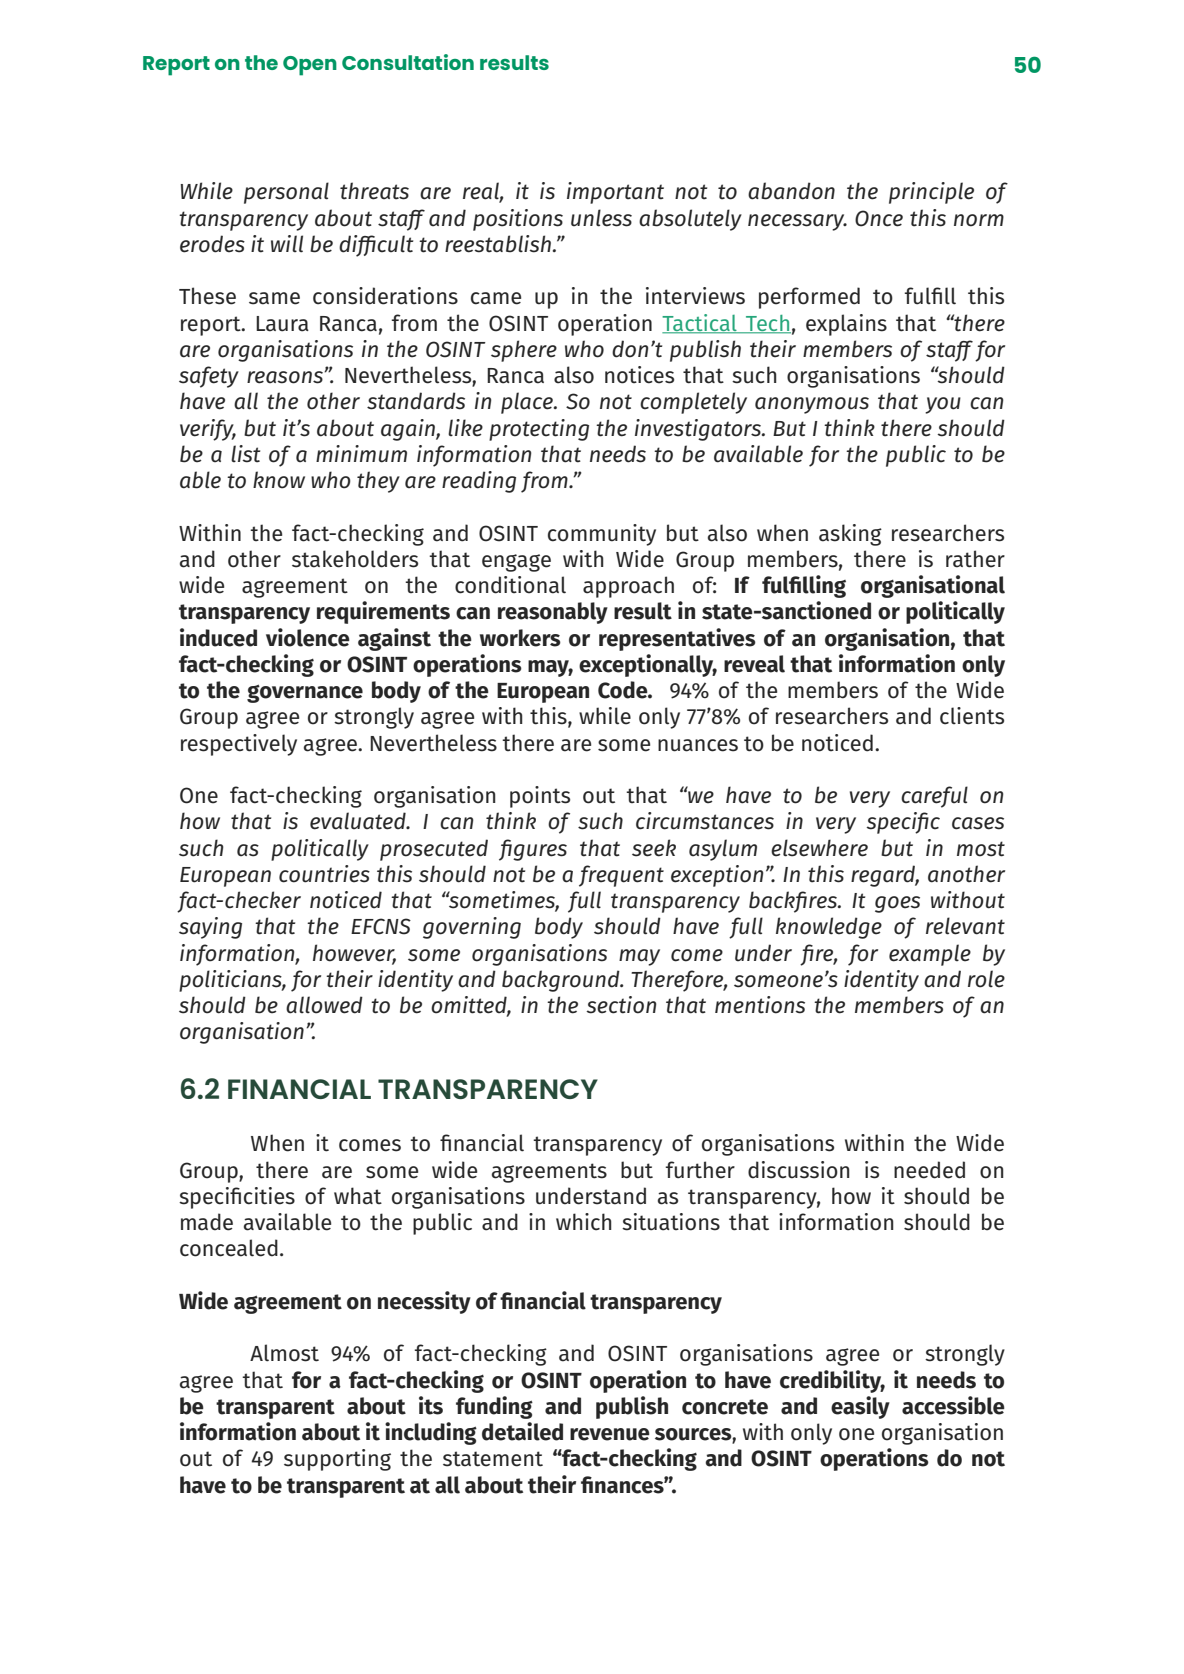  What do you see at coordinates (540, 797) in the page?
I see `points` at bounding box center [540, 797].
